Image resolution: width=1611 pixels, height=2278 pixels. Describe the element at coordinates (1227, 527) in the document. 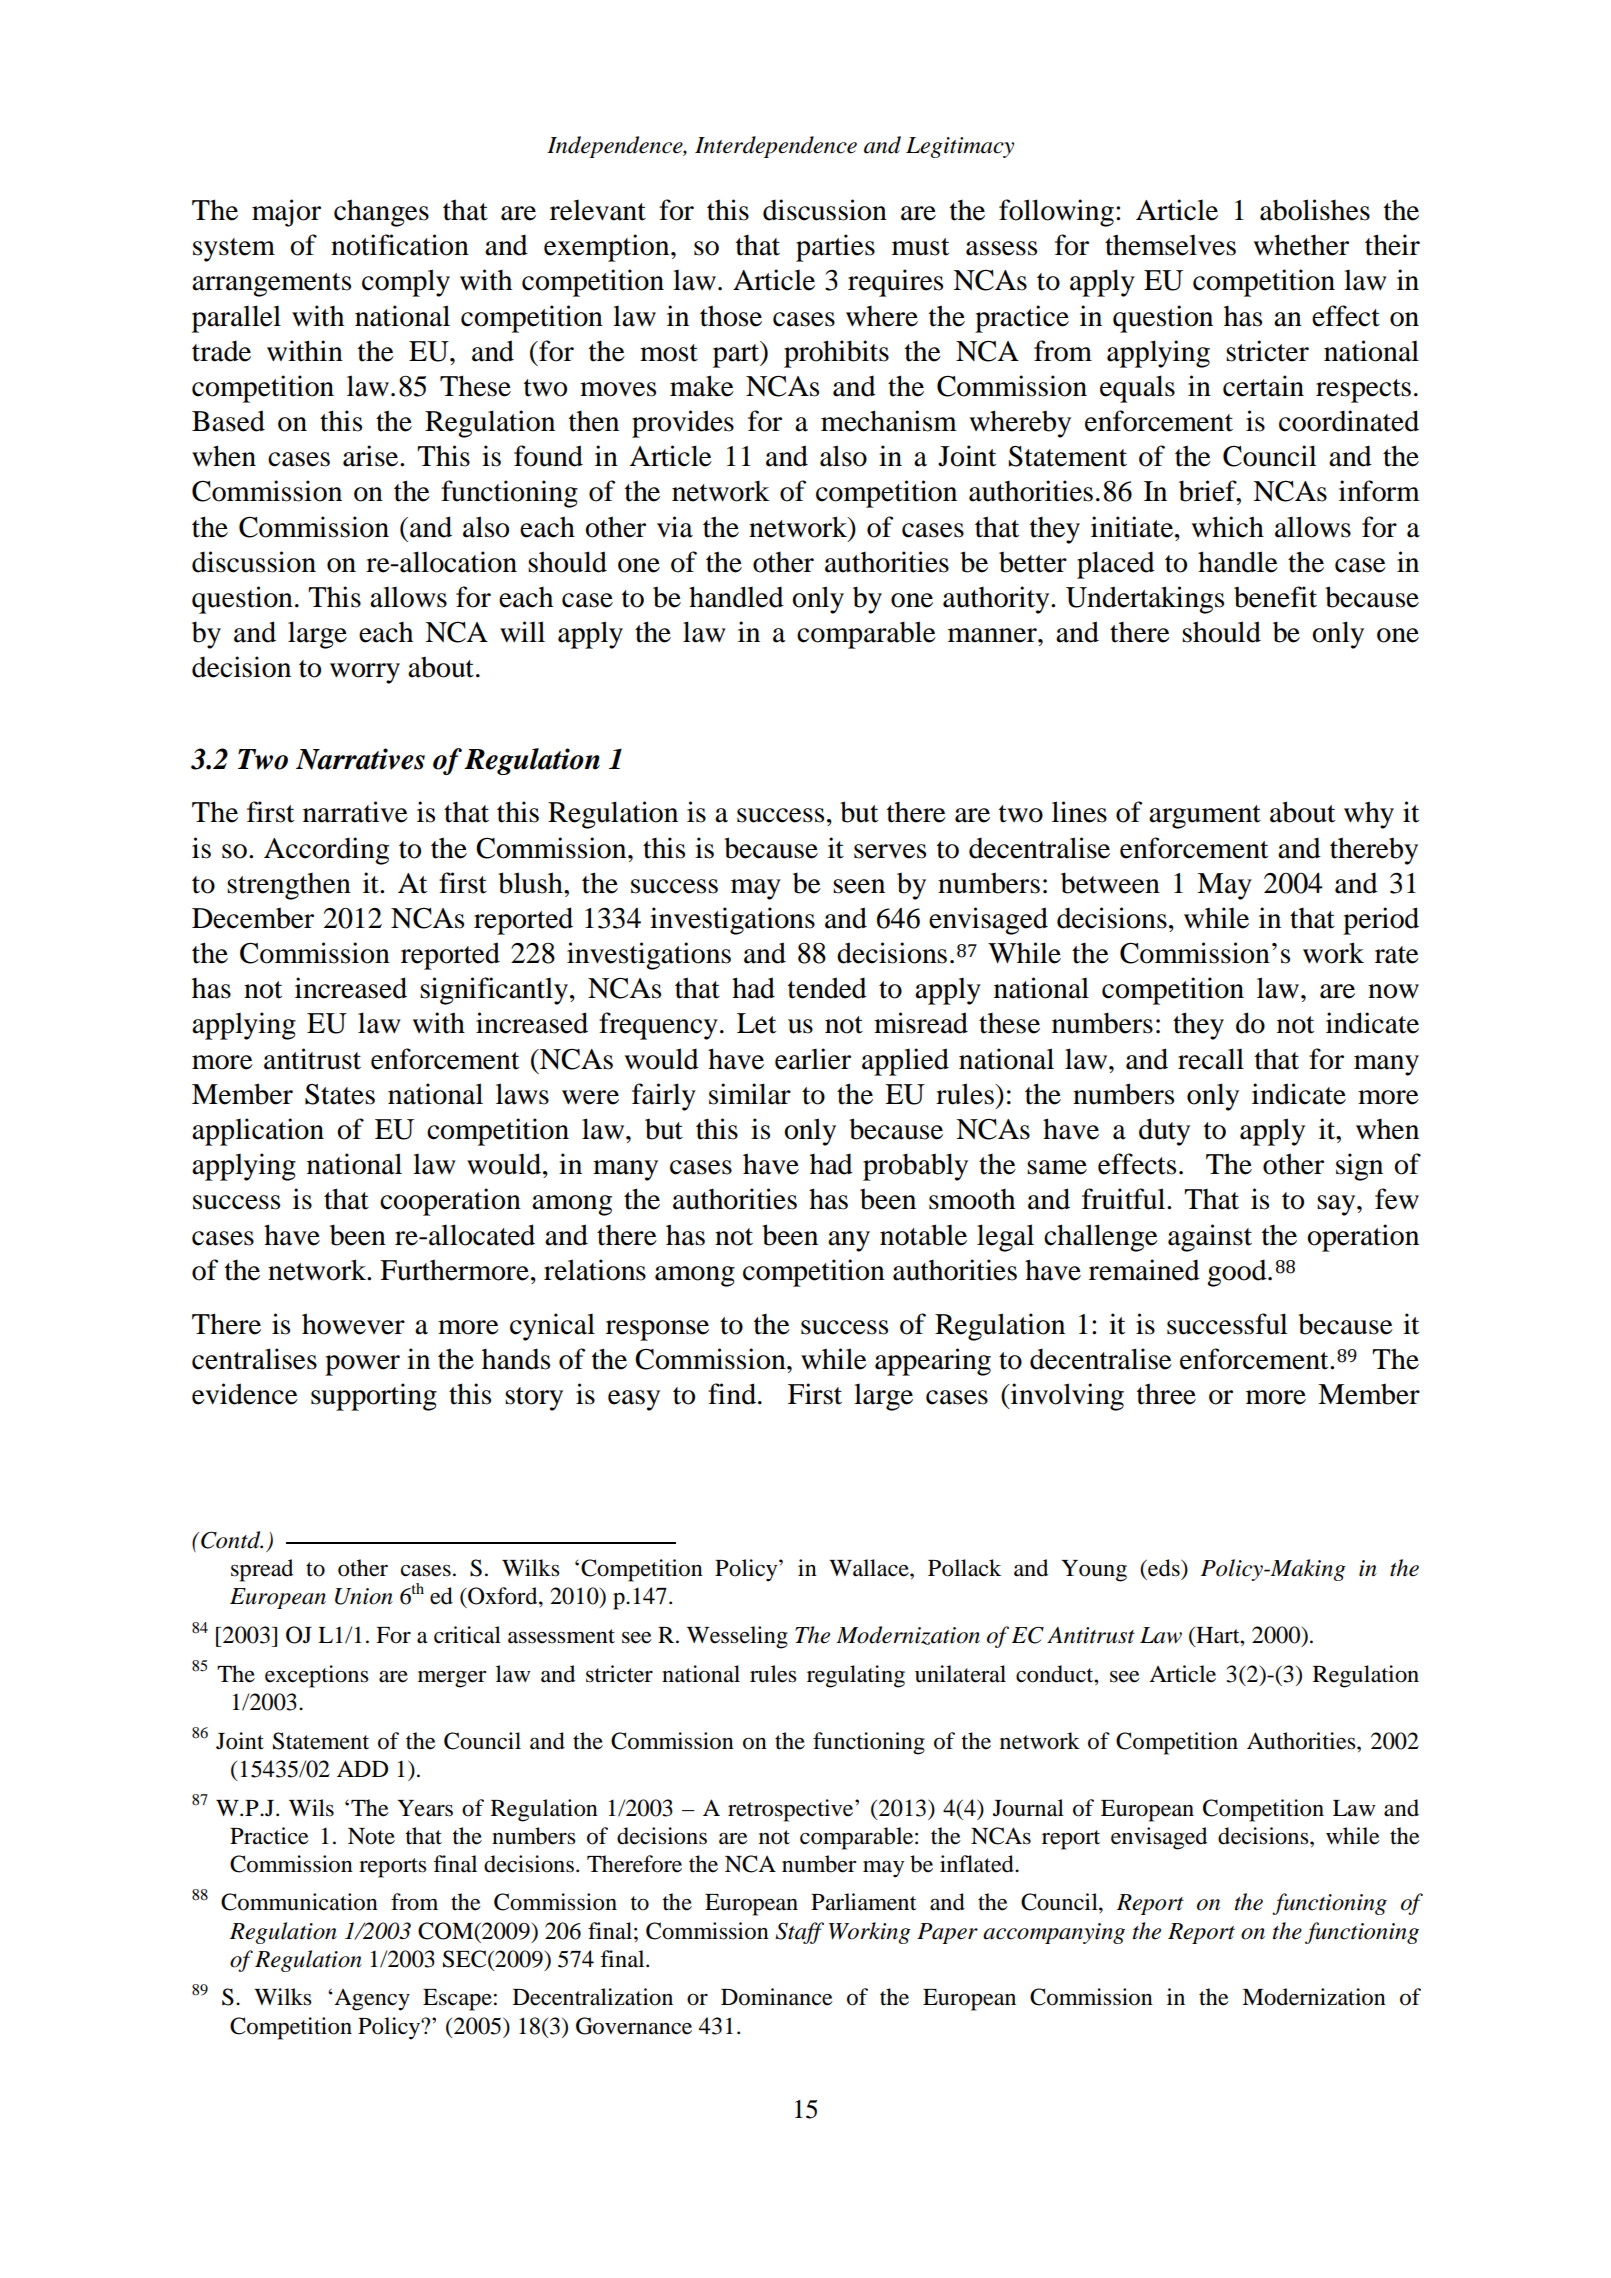

I see `which` at that location.
